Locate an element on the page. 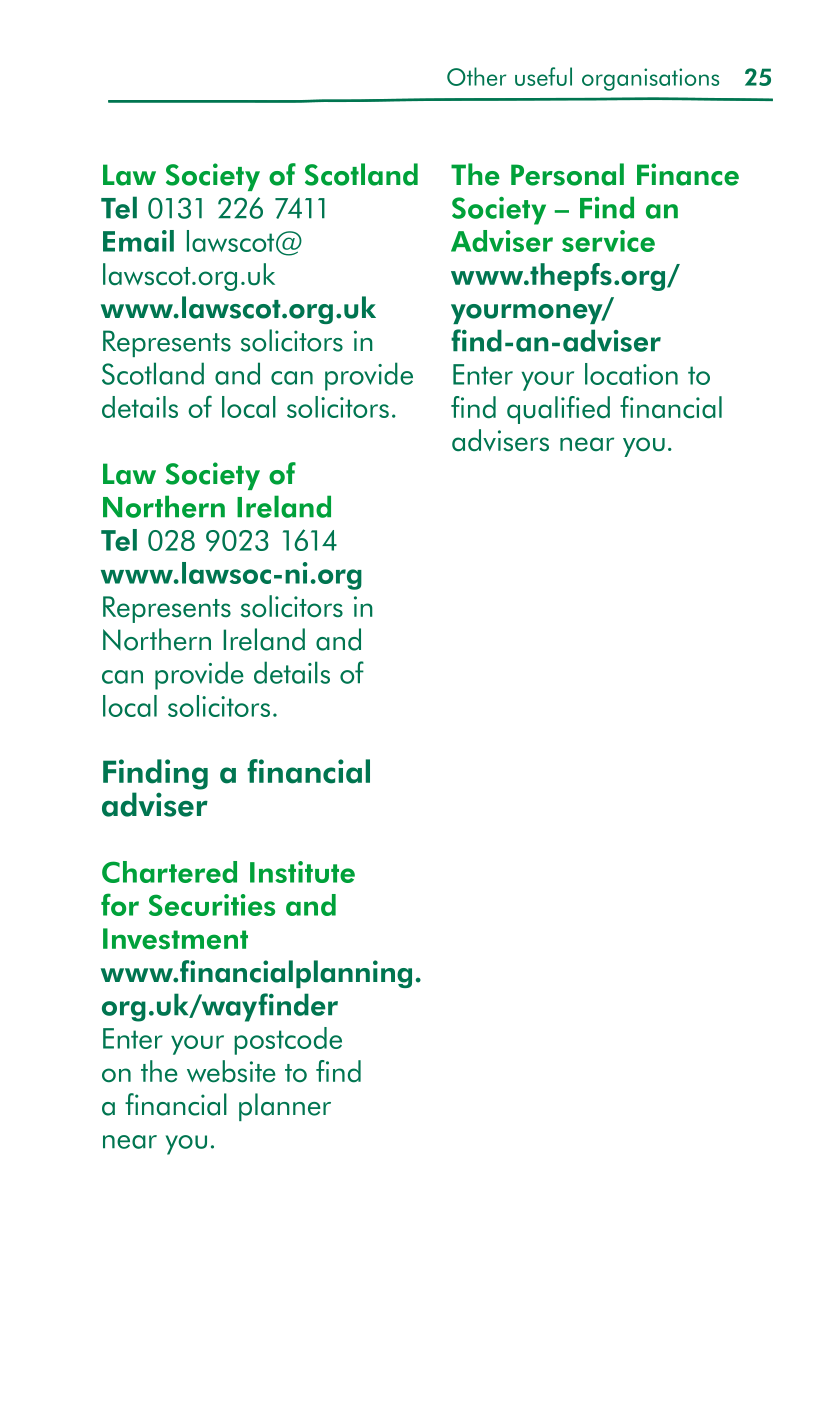 The height and width of the page is (1412, 840). Institute is located at coordinates (302, 872).
